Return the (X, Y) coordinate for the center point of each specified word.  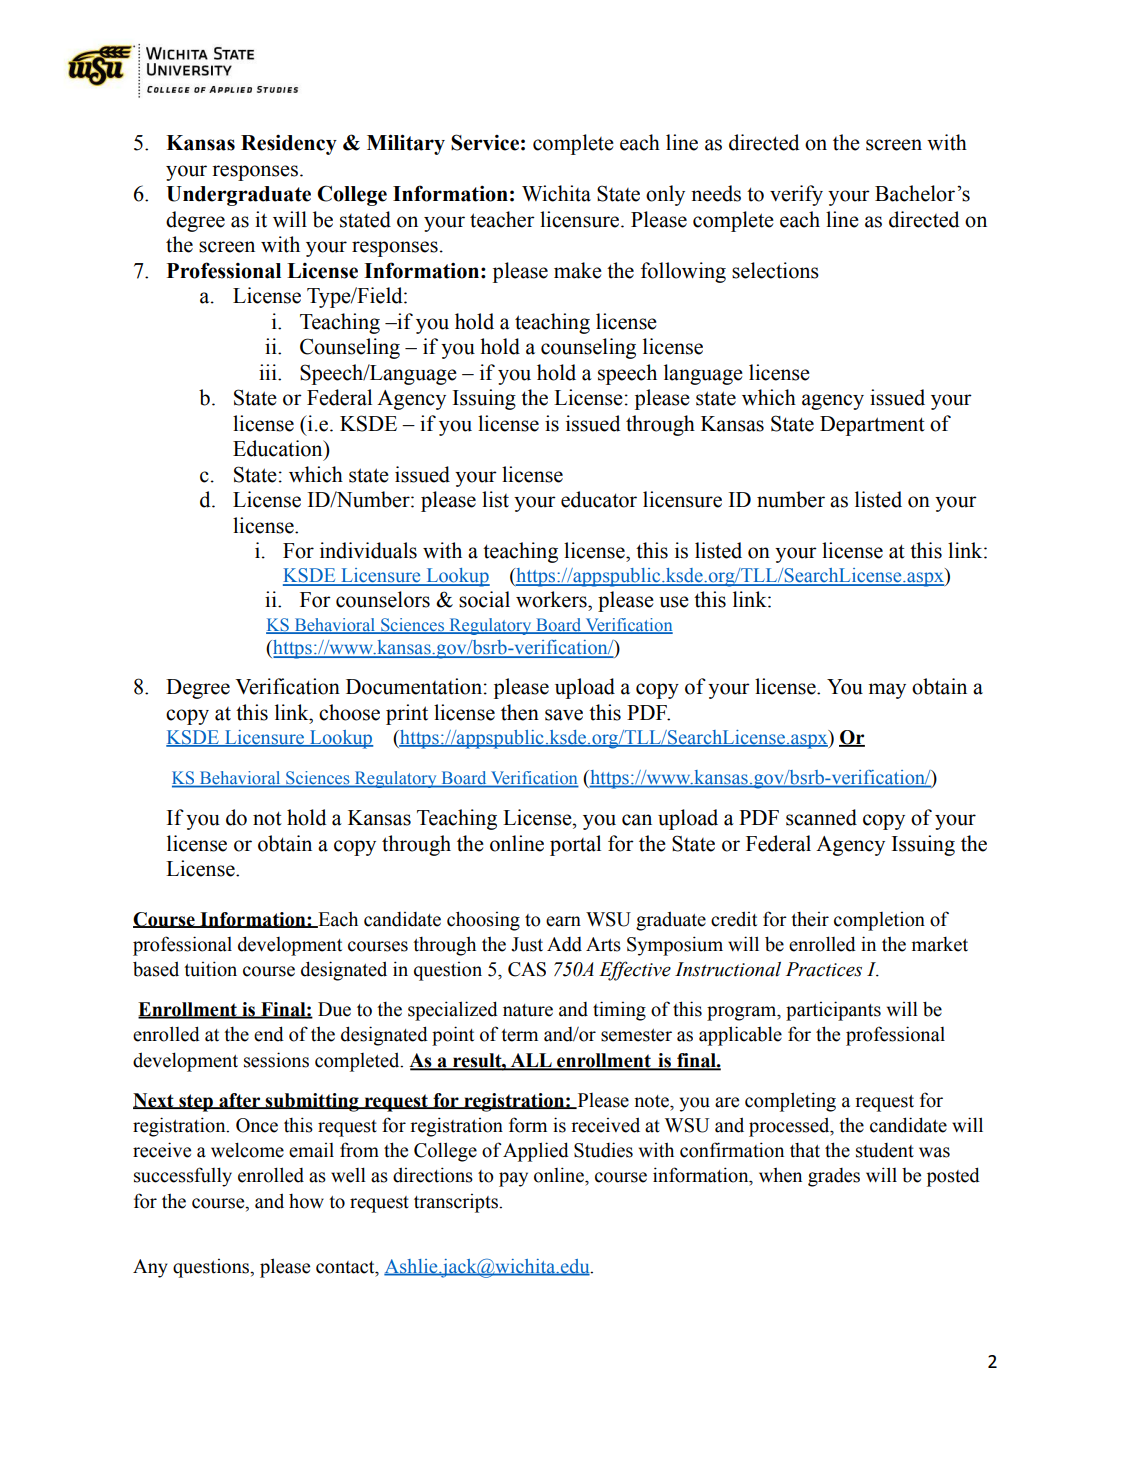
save (564, 715)
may (887, 691)
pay (513, 1179)
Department (872, 426)
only (665, 195)
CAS (527, 969)
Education (279, 448)
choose (349, 712)
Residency (289, 145)
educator (599, 499)
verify (796, 195)
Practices (824, 969)
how (306, 1201)
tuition (210, 969)
